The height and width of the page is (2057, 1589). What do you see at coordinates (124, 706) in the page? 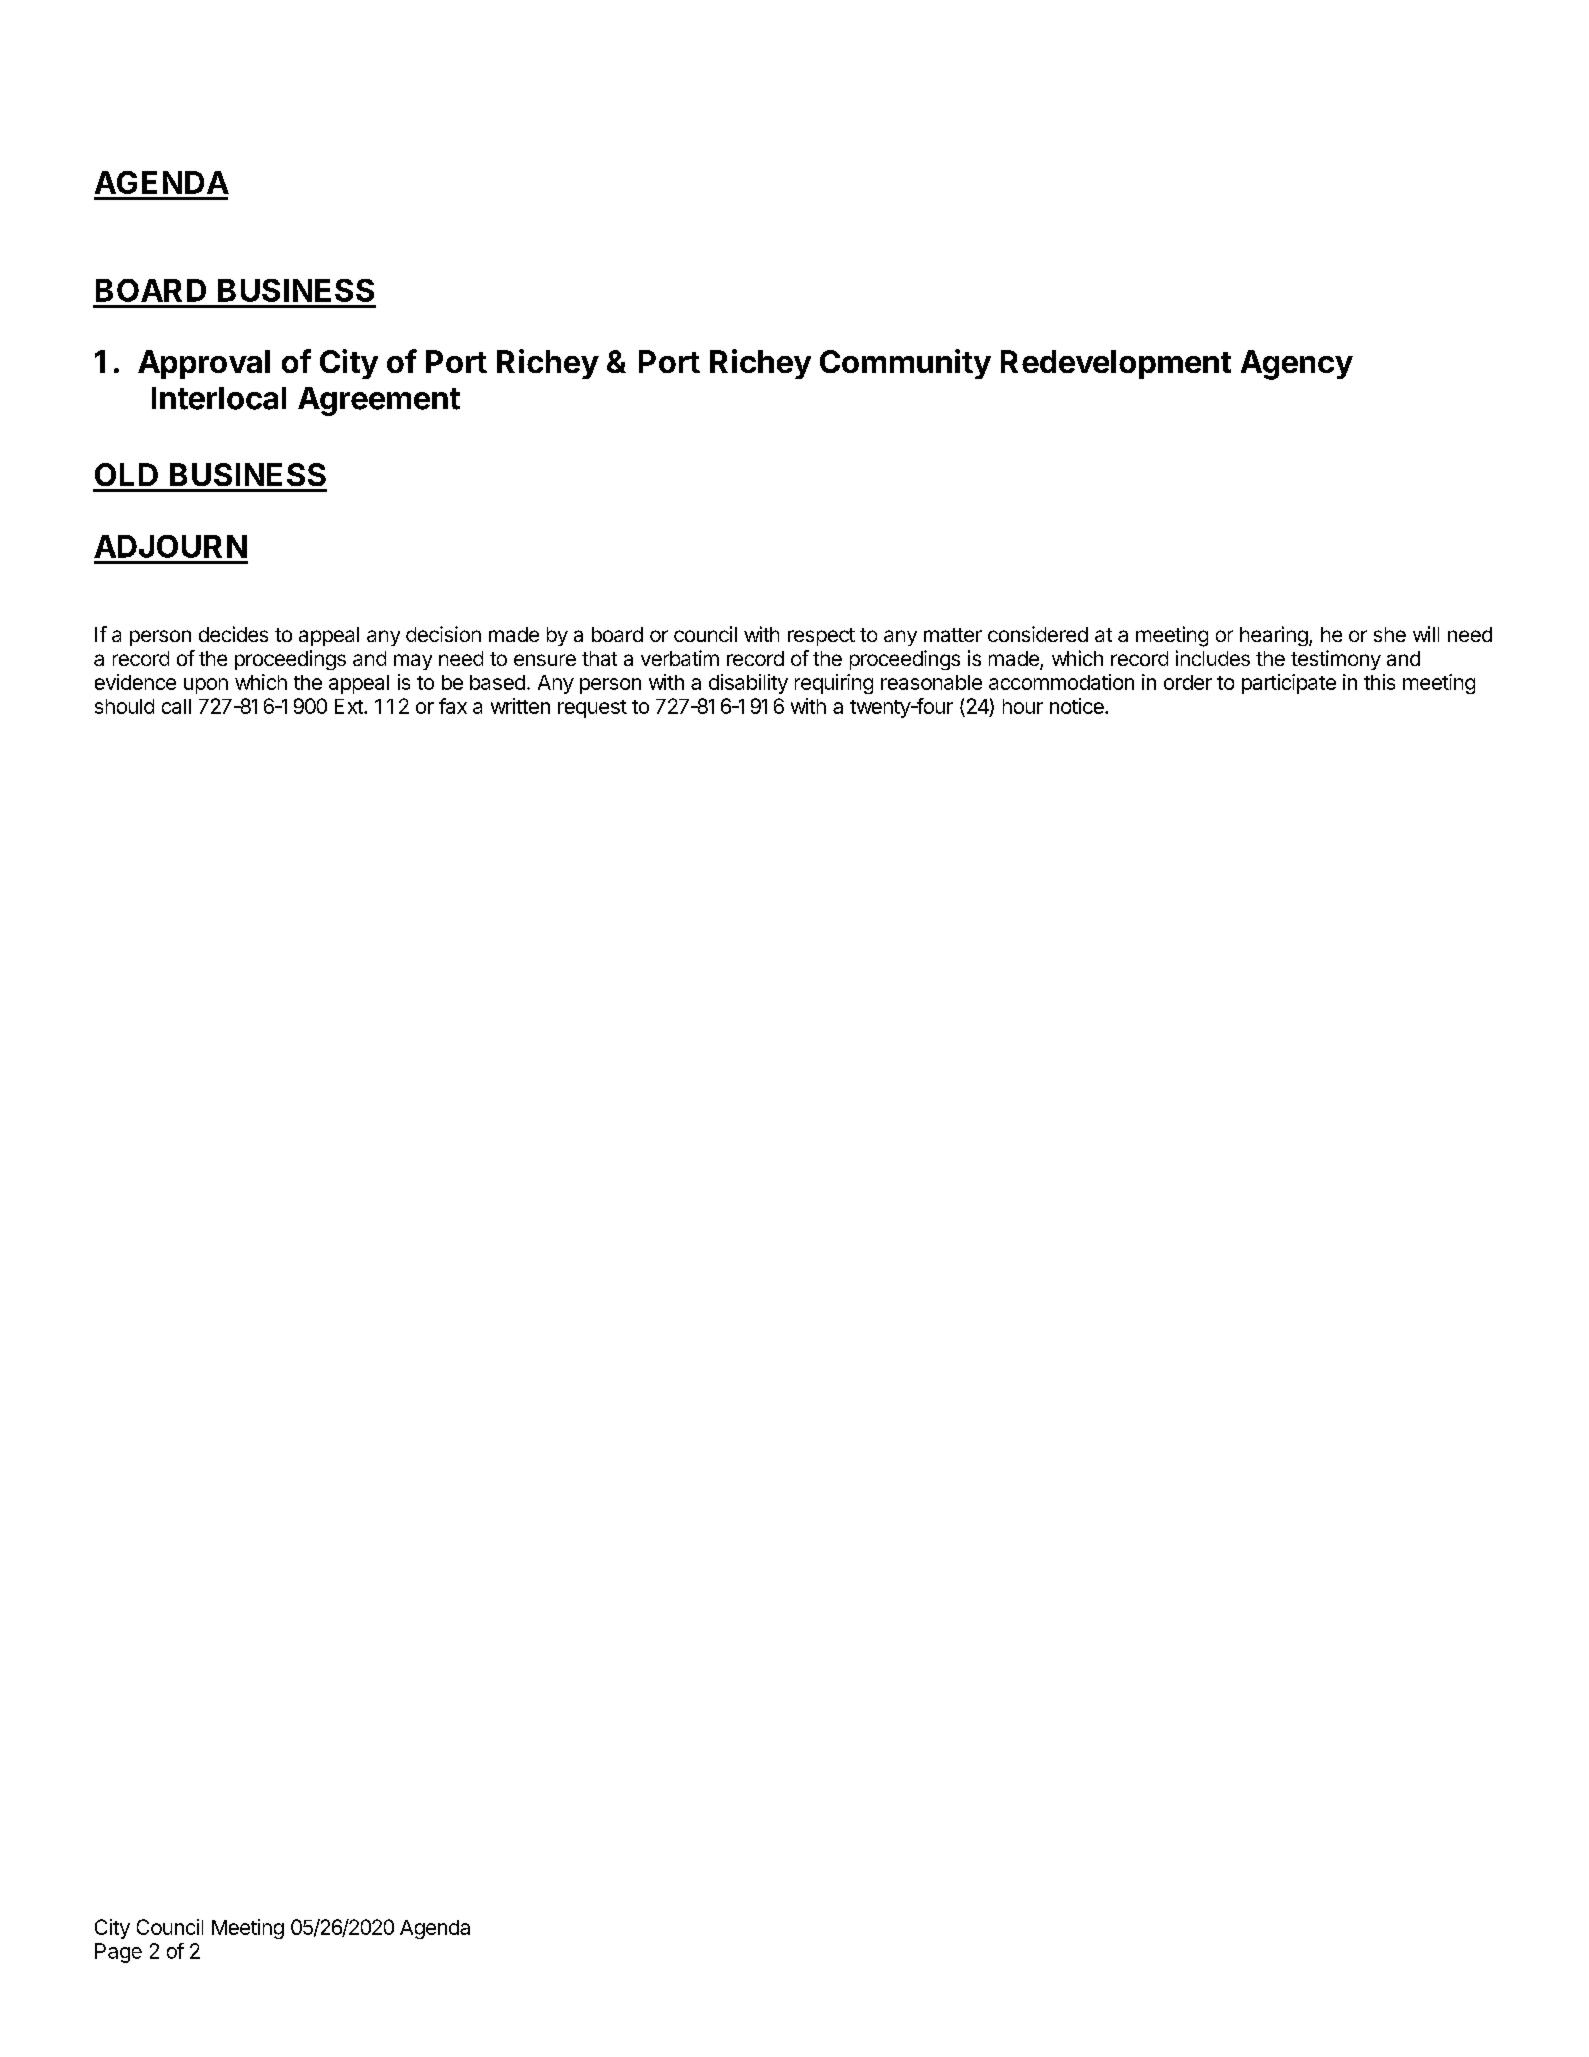
I see `should` at bounding box center [124, 706].
